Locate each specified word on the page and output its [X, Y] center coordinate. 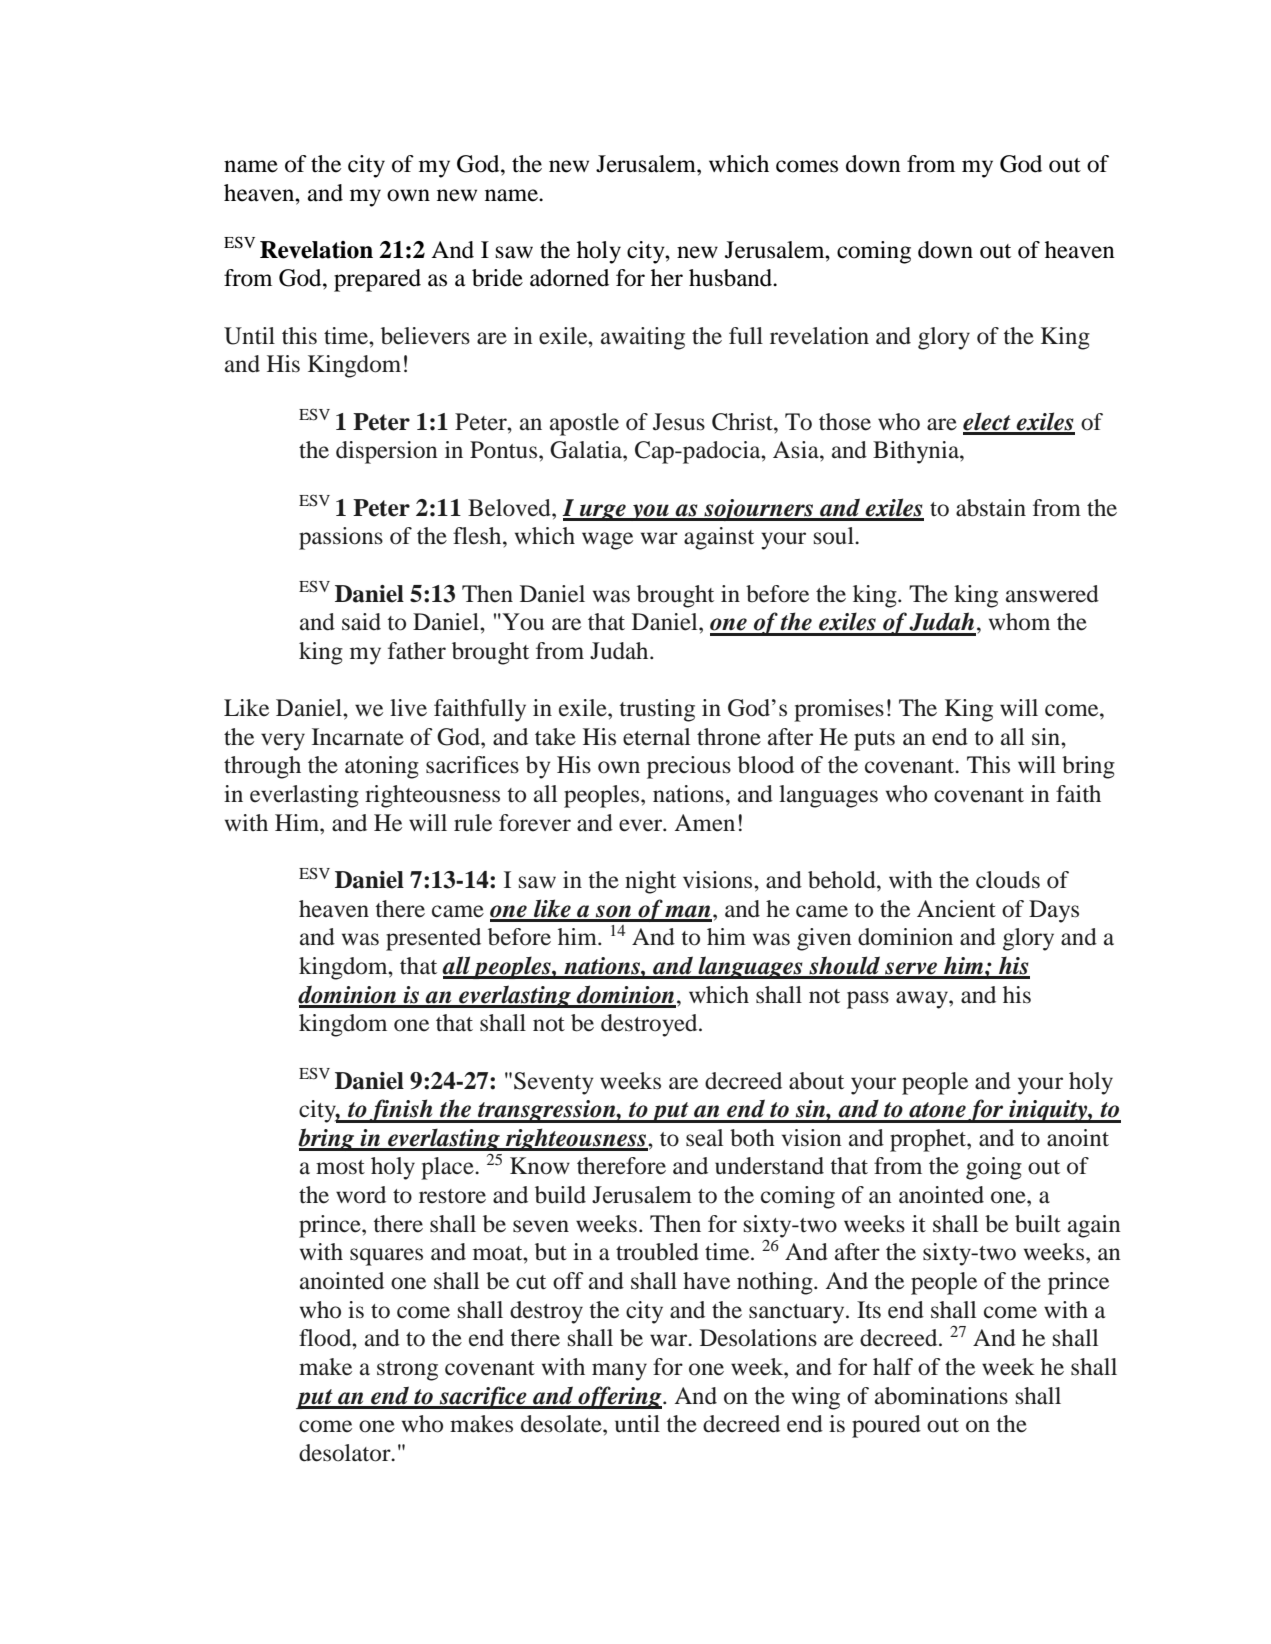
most [340, 1167]
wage [607, 541]
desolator [346, 1453]
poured [886, 1426]
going [994, 1168]
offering [620, 1397]
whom [1019, 622]
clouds [1008, 880]
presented [433, 939]
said [361, 622]
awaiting [643, 338]
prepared [377, 280]
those [845, 422]
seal [704, 1138]
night [650, 882]
